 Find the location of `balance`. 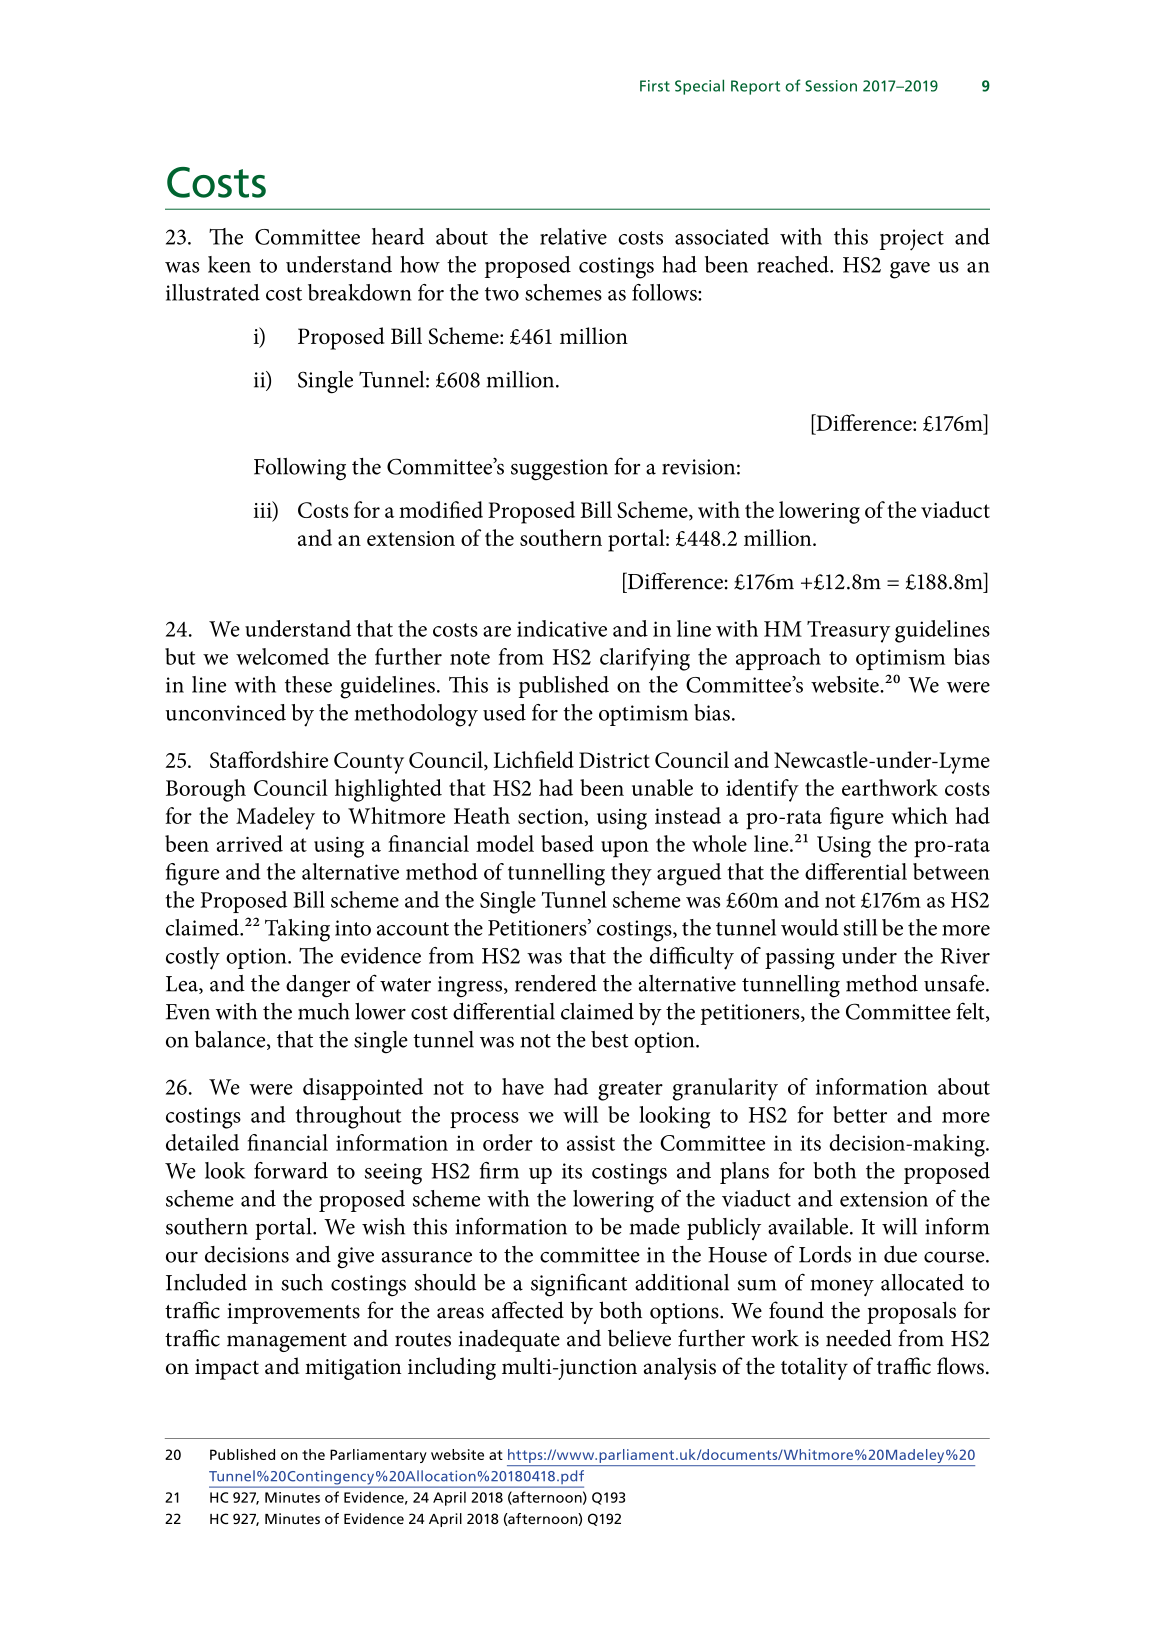

balance is located at coordinates (231, 1040).
